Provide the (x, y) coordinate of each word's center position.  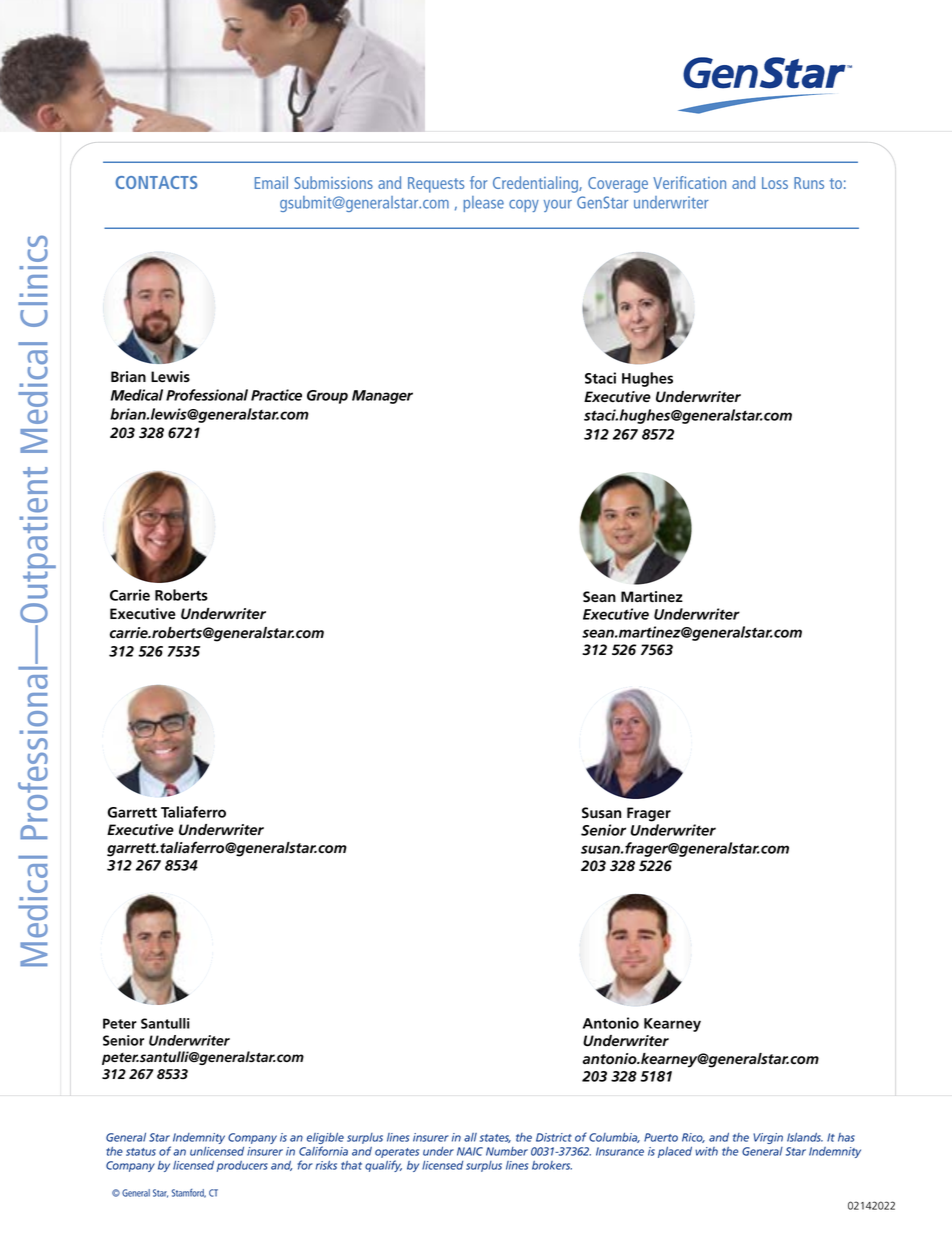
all (470, 1137)
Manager (382, 397)
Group (327, 397)
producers (242, 1166)
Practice (276, 395)
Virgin (768, 1138)
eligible (325, 1140)
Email (271, 182)
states (495, 1138)
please (483, 204)
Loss (775, 183)
